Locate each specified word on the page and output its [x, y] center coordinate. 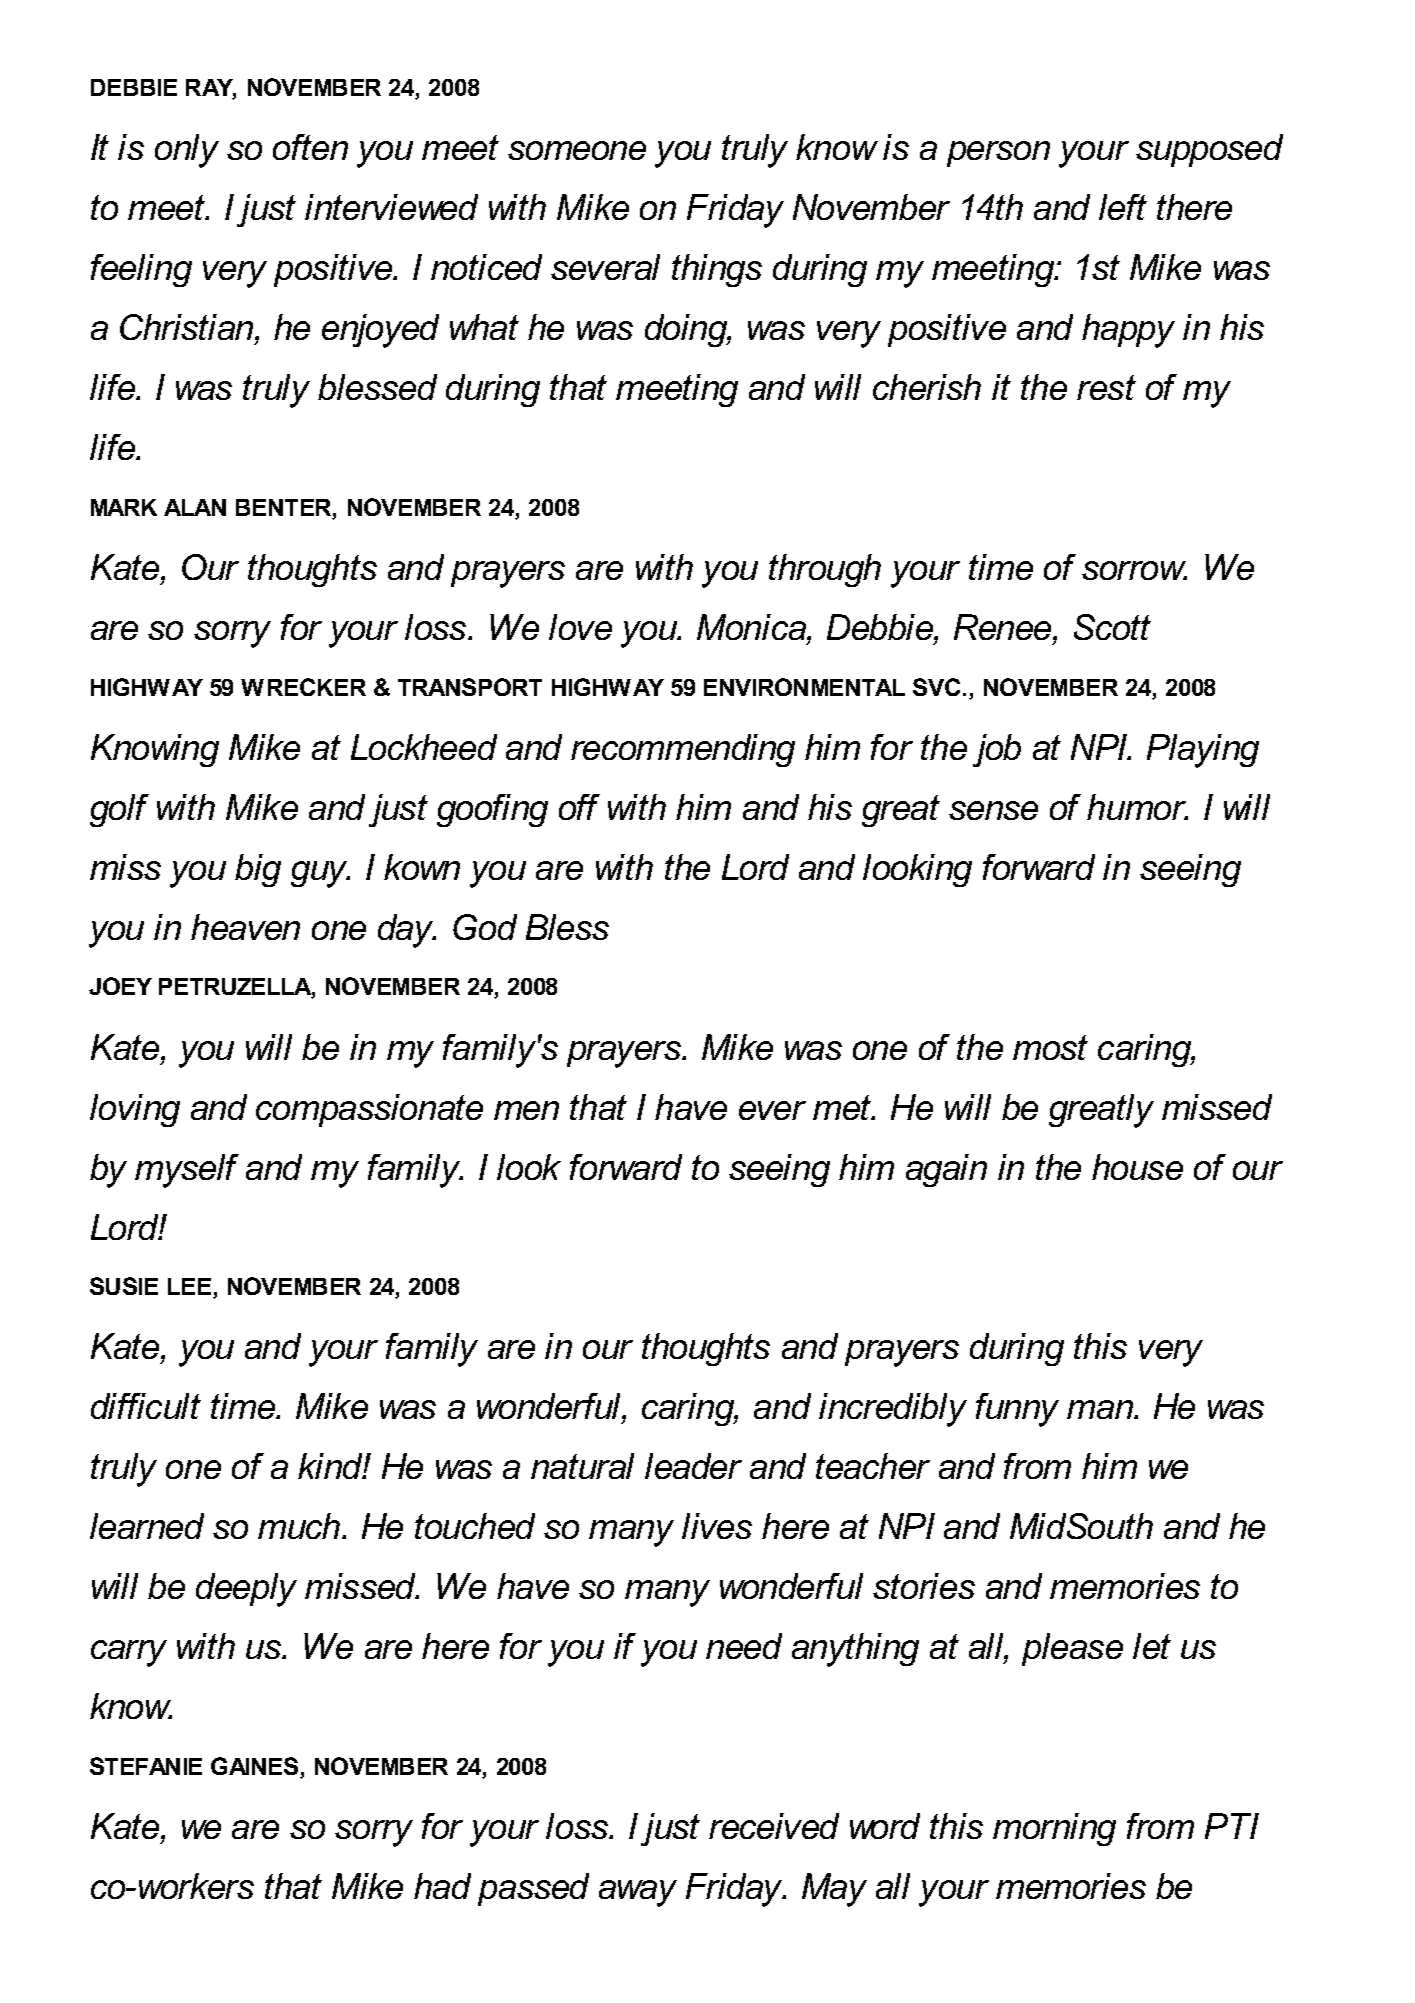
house [1137, 1167]
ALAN [195, 507]
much [300, 1526]
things [717, 270]
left [1123, 207]
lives [717, 1526]
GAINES [254, 1766]
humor [1137, 807]
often [310, 147]
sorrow [1134, 570]
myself [187, 1171]
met [843, 1107]
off [579, 807]
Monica [752, 627]
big [258, 870]
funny [1017, 1410]
